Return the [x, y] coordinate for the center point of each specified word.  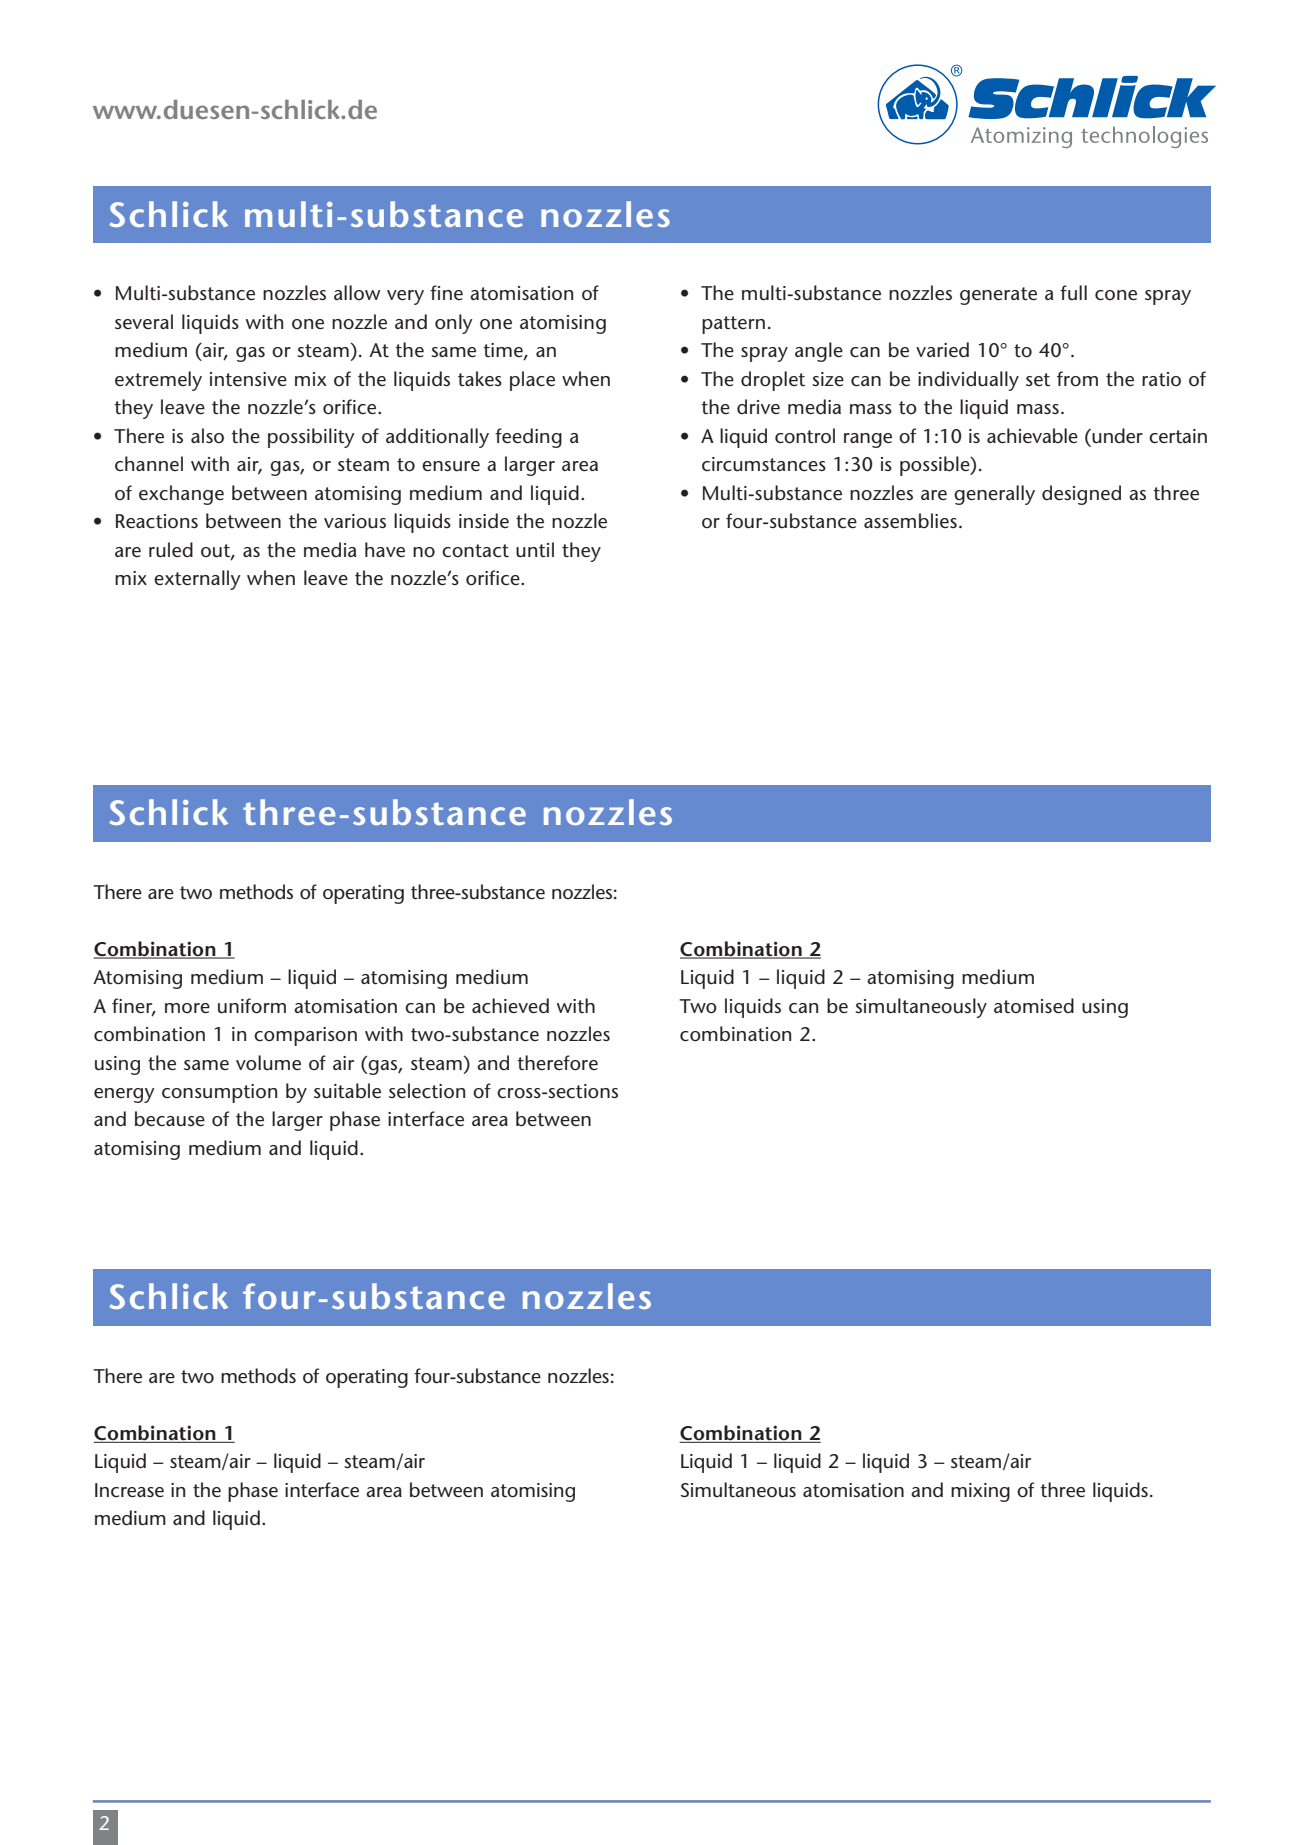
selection [427, 1091]
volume [268, 1063]
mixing [980, 1492]
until [535, 550]
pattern [733, 325]
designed [1081, 495]
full [1073, 293]
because [170, 1119]
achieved [510, 1006]
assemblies [910, 521]
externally [197, 580]
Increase [129, 1490]
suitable [347, 1091]
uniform [252, 1006]
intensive [248, 379]
